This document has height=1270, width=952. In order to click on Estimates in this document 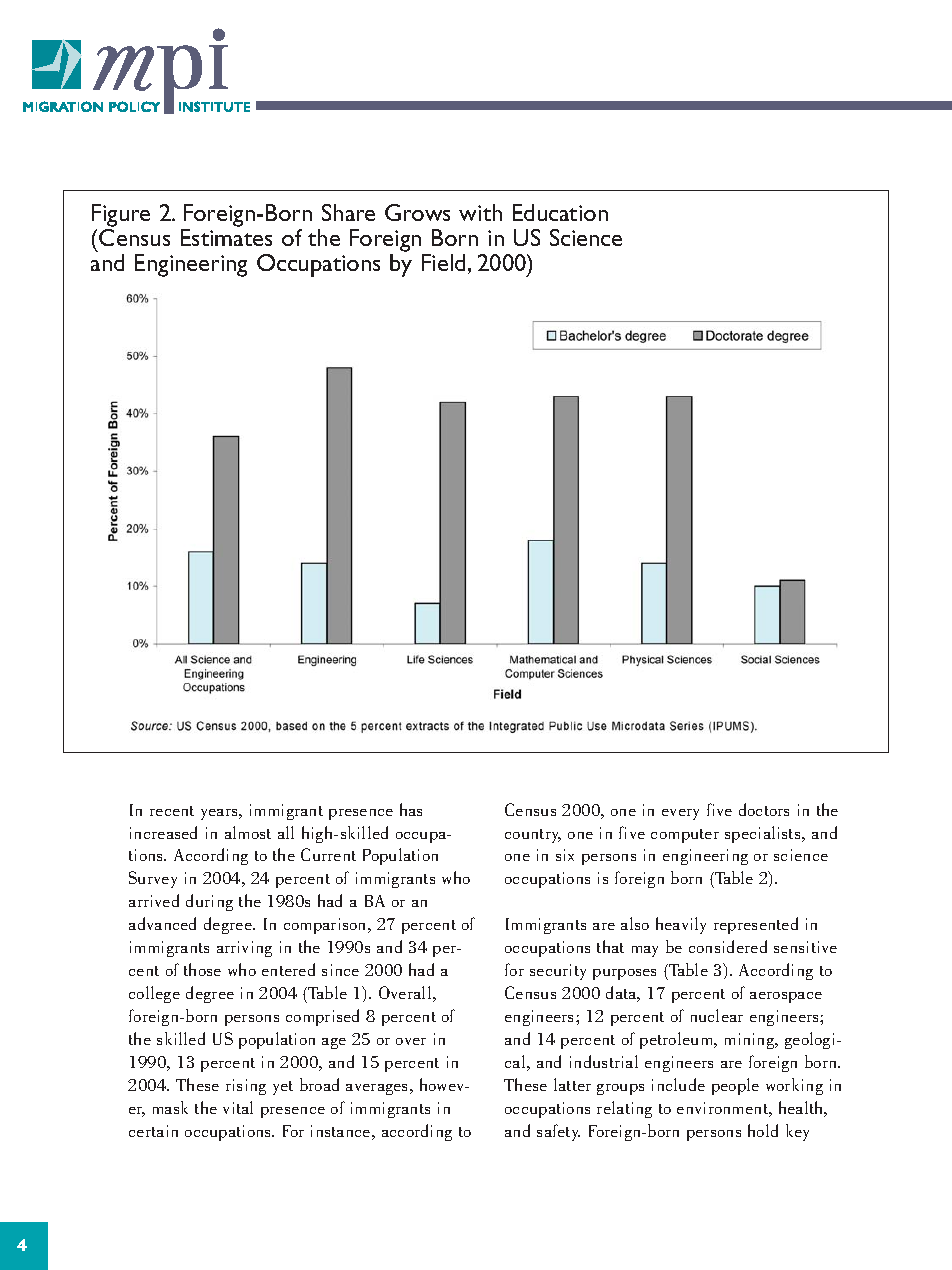, I will do `click(226, 237)`.
